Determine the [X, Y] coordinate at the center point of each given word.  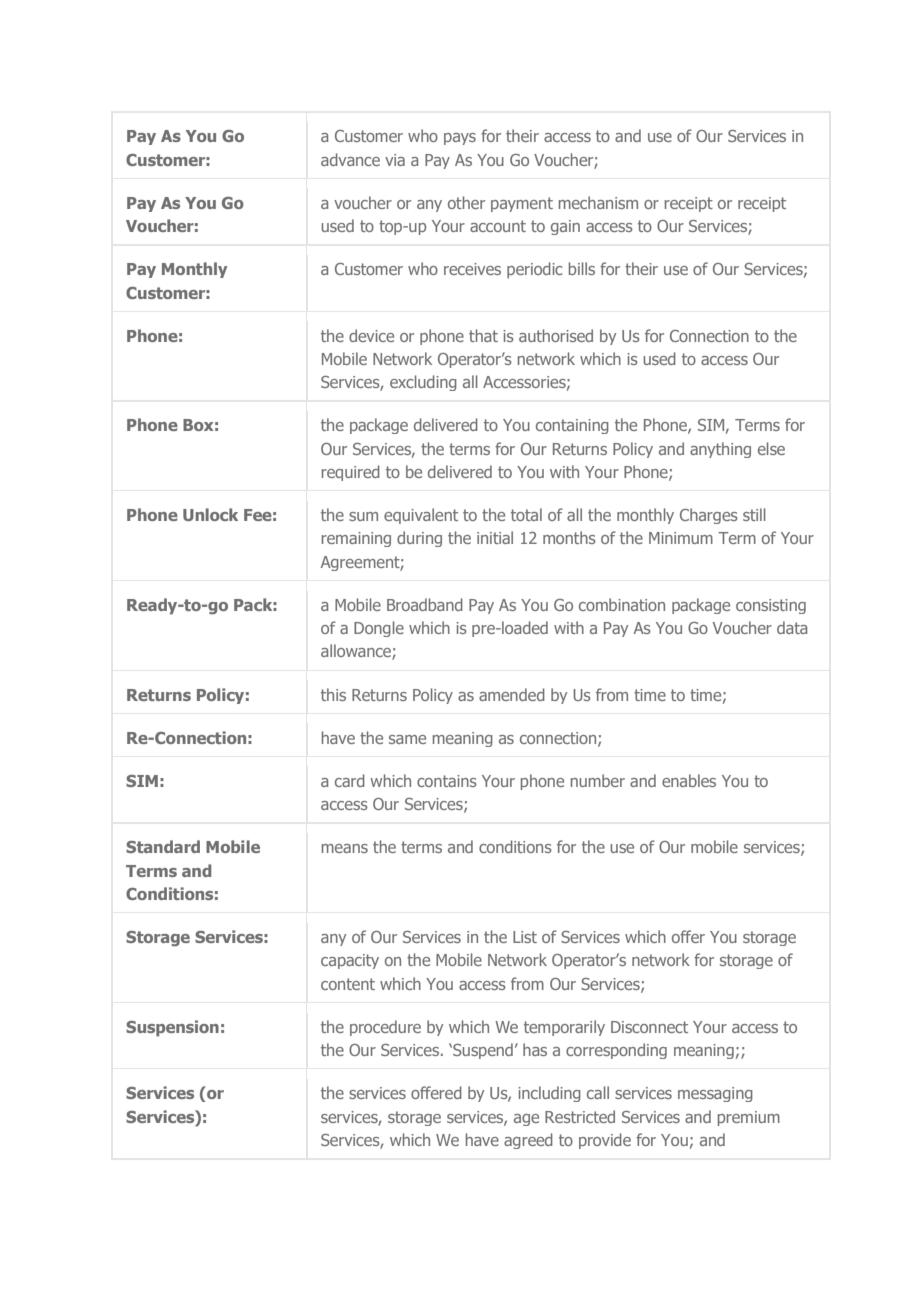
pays [460, 139]
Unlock [210, 514]
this [333, 694]
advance [350, 159]
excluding [423, 383]
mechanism [598, 202]
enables [689, 780]
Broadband [425, 604]
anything [720, 450]
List [525, 937]
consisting [771, 606]
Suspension [172, 1028]
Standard [163, 846]
